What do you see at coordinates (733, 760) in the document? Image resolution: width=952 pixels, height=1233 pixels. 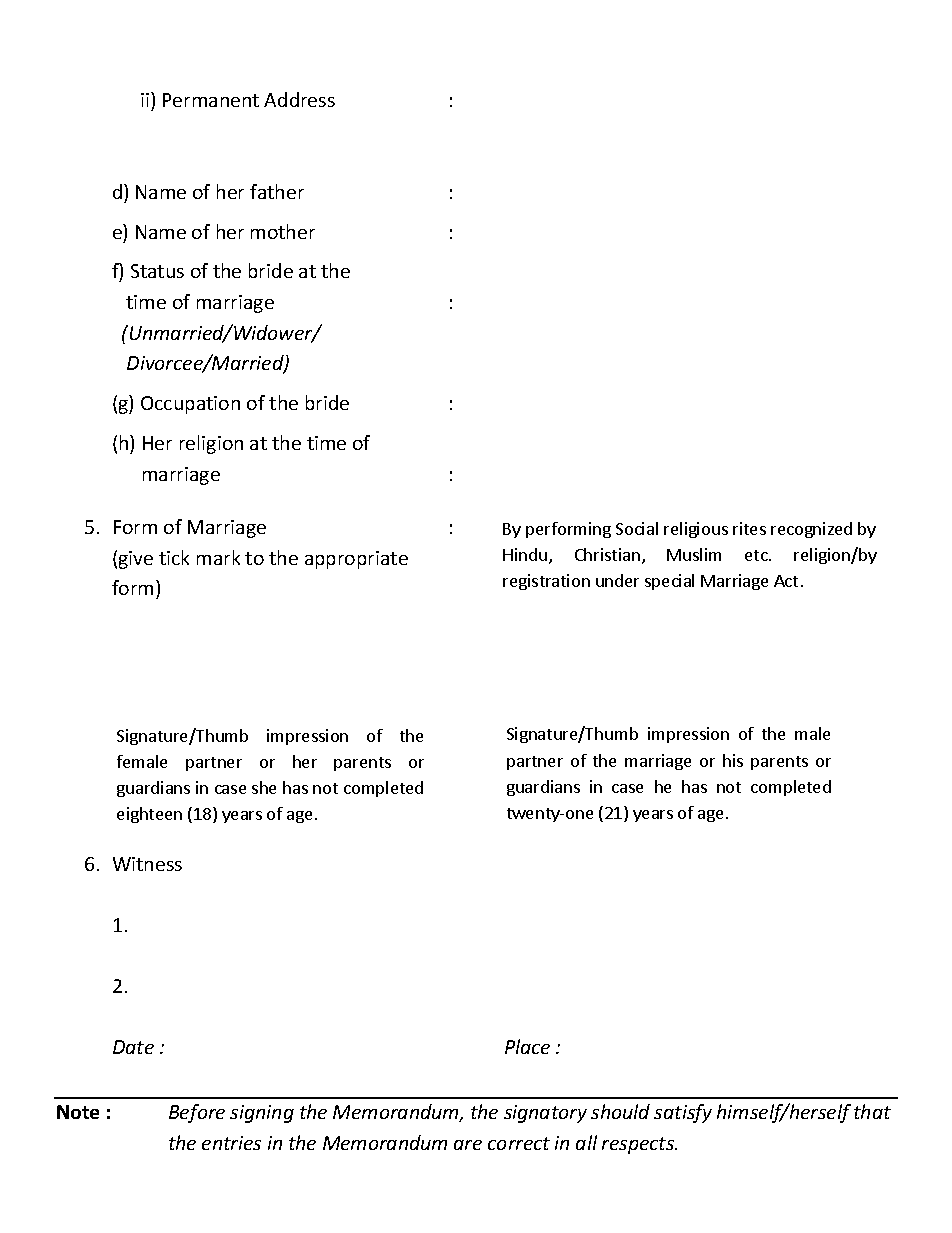 I see `his` at bounding box center [733, 760].
